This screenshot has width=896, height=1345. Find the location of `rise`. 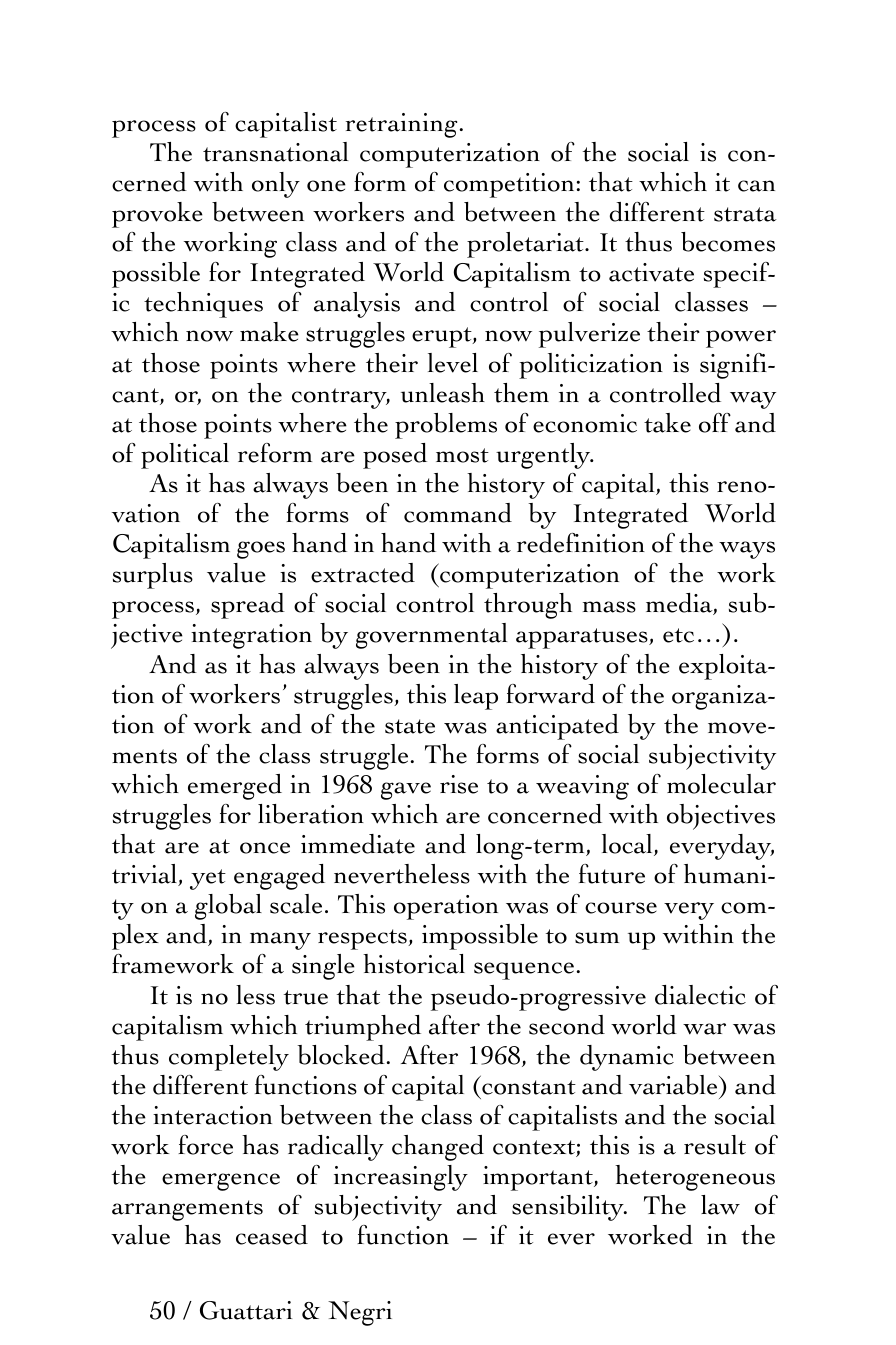

rise is located at coordinates (459, 784).
